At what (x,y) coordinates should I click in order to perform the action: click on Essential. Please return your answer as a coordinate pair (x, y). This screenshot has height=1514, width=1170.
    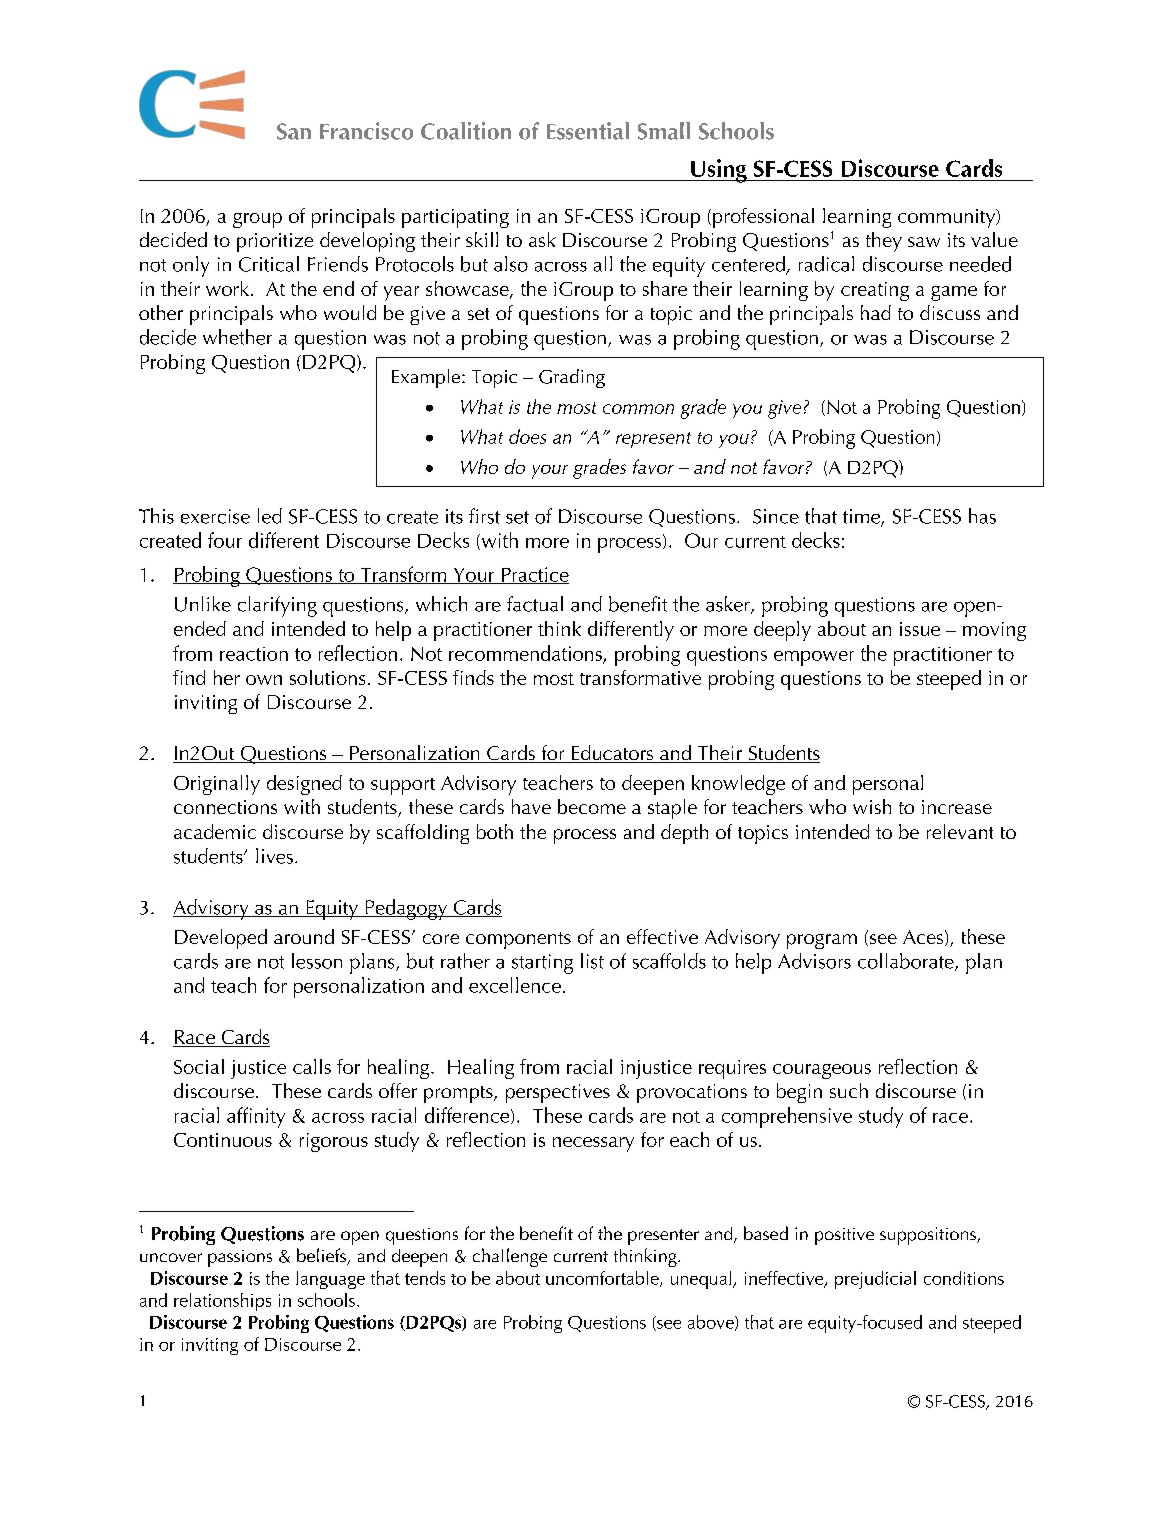
    Looking at the image, I should click on (588, 131).
